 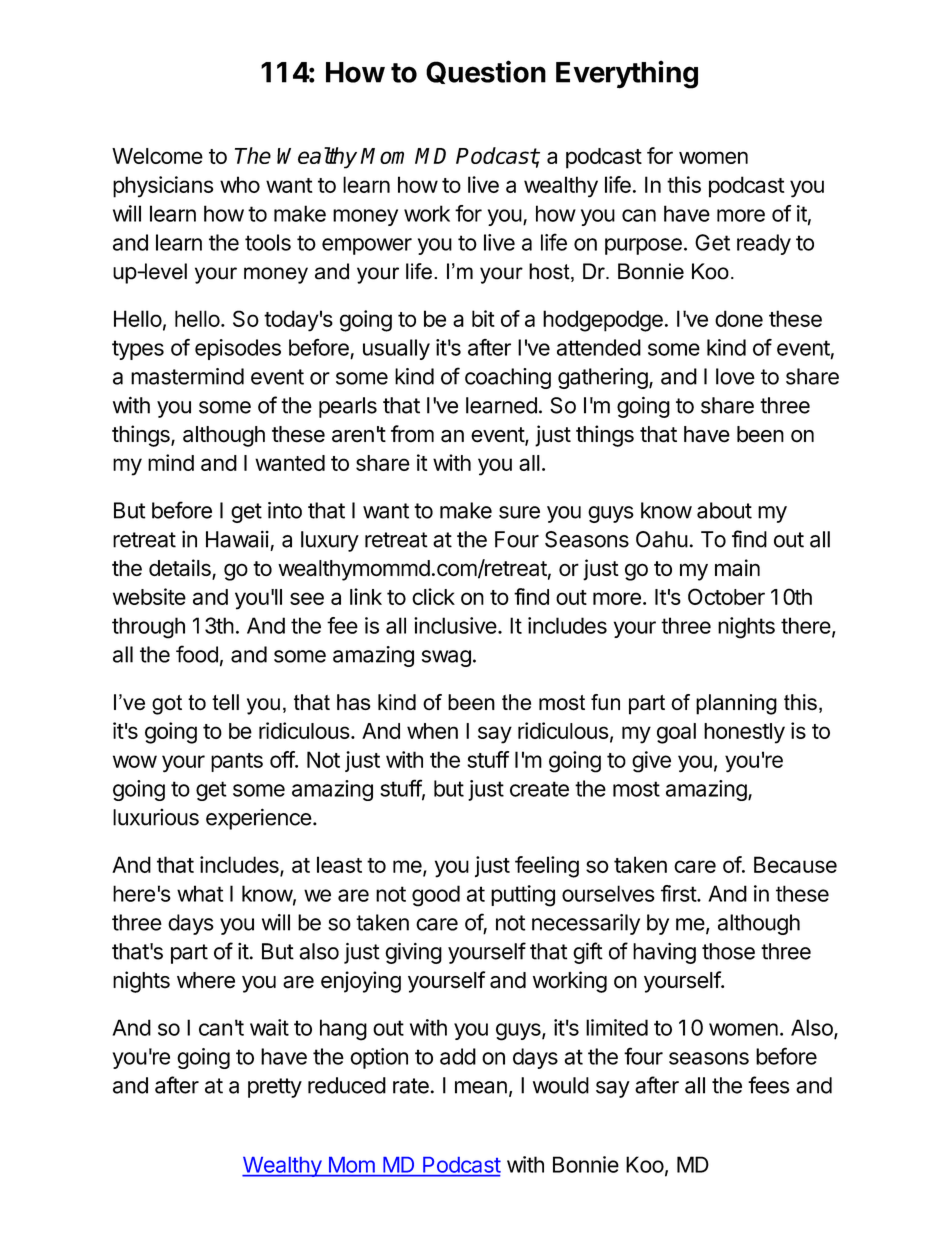 I want to click on Everything, so click(x=627, y=74).
